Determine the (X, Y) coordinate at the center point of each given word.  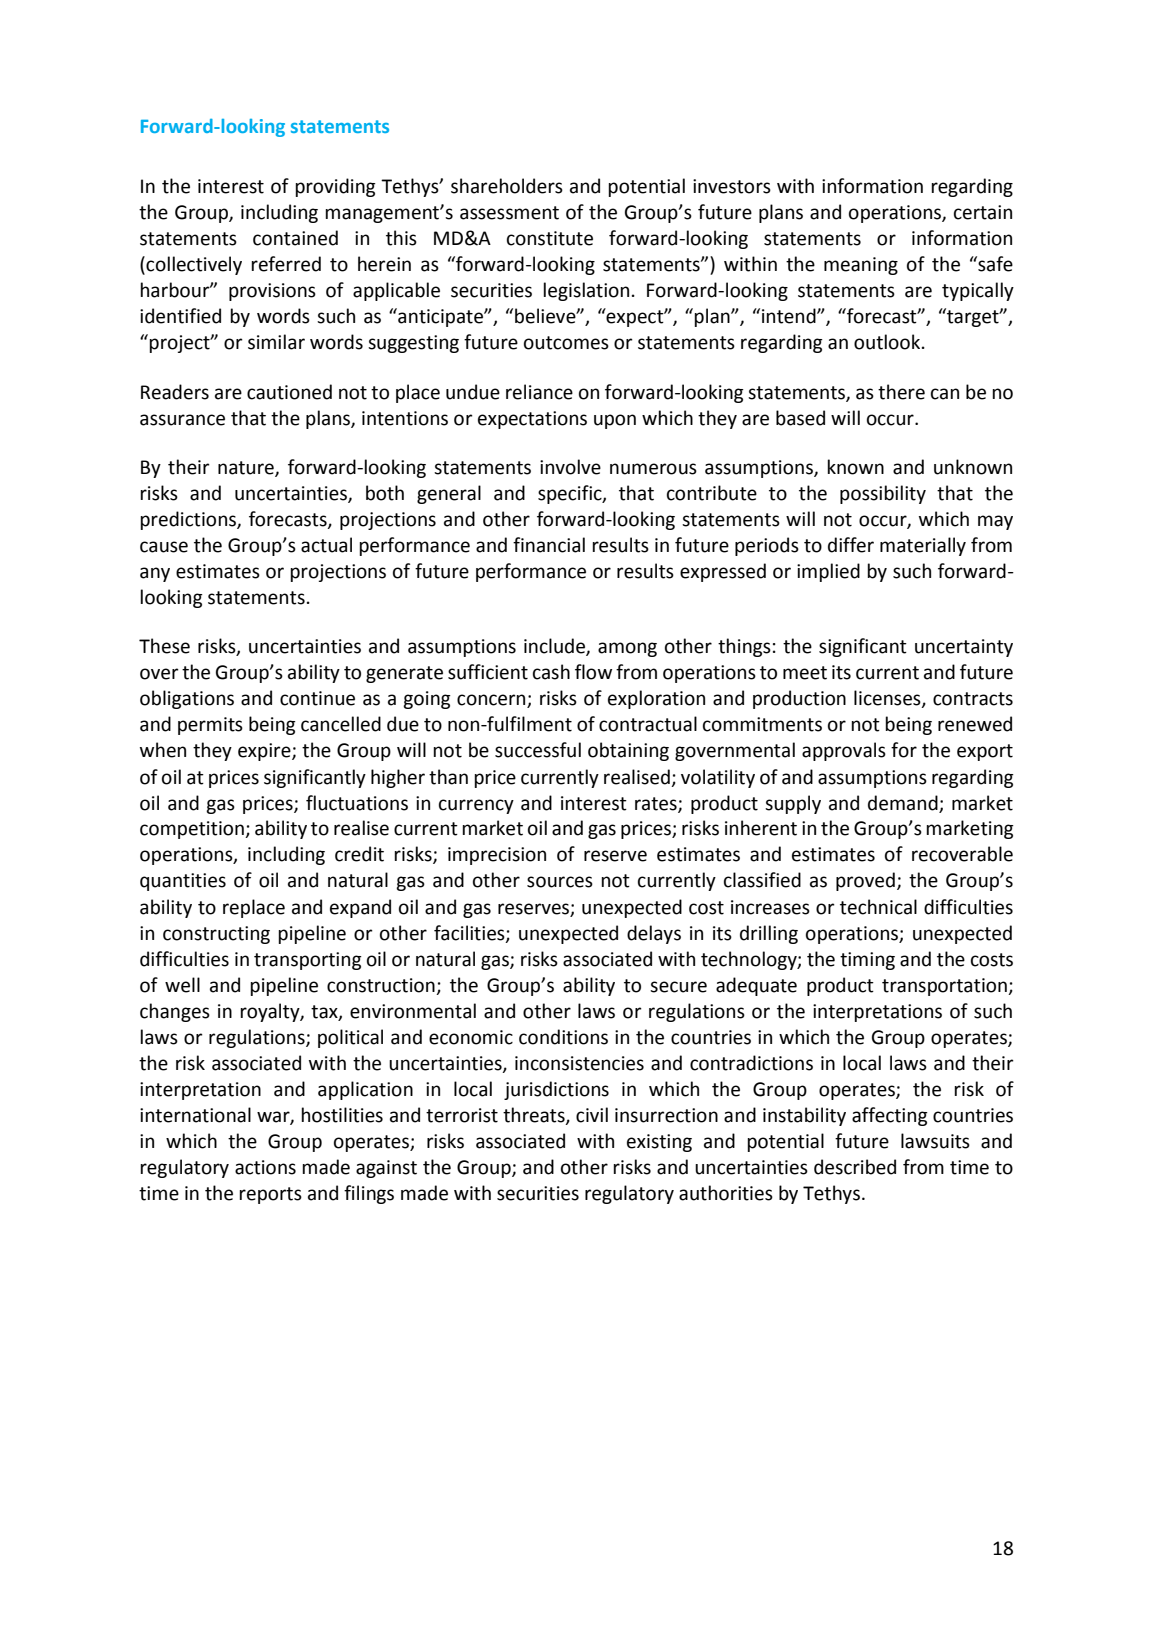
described (855, 1167)
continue (317, 698)
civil (592, 1115)
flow (593, 672)
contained (295, 238)
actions (265, 1167)
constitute (550, 238)
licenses (888, 699)
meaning (861, 266)
